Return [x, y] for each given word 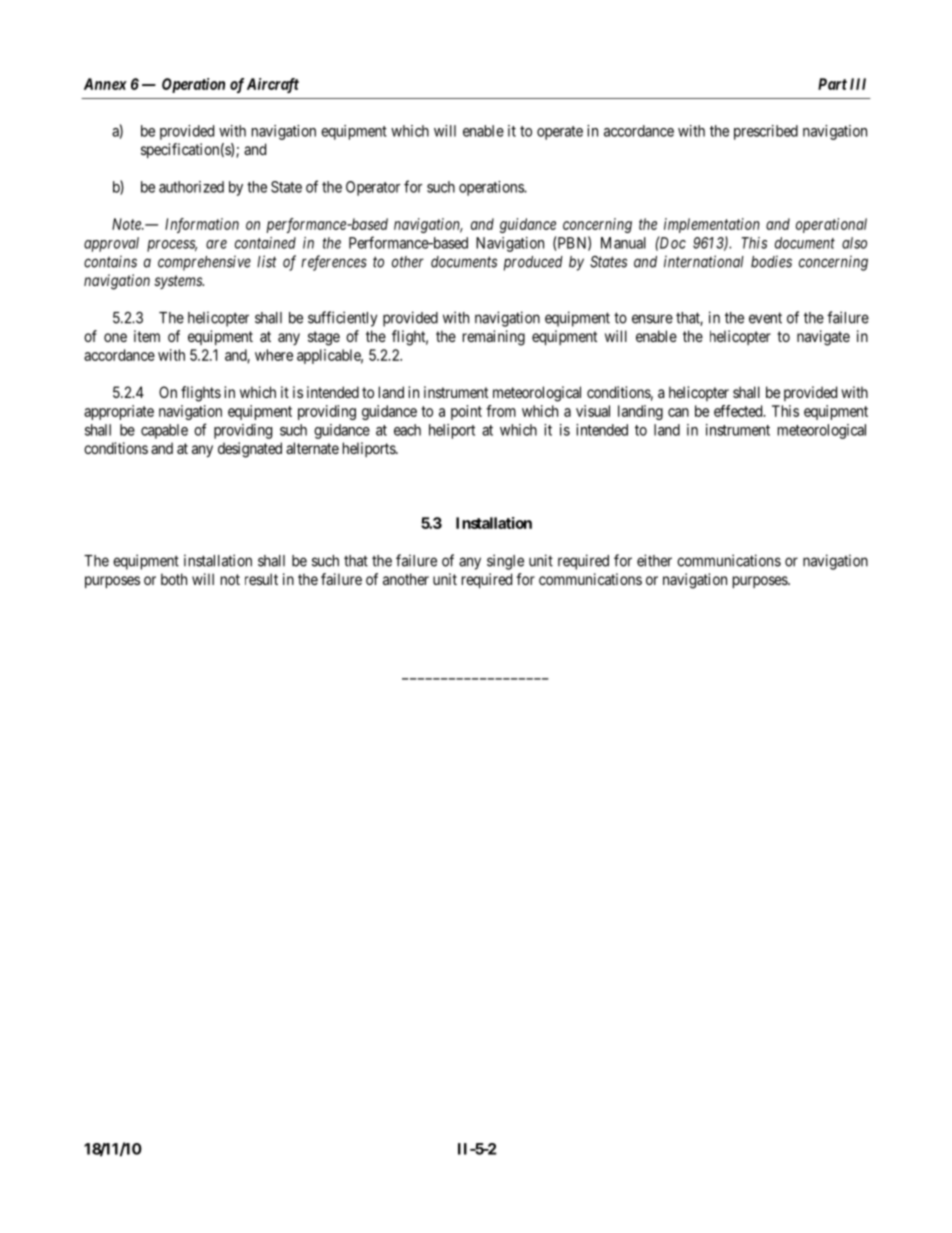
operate [560, 133]
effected [739, 411]
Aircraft [273, 85]
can [678, 412]
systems [179, 282]
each [407, 430]
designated [250, 450]
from [501, 411]
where [274, 355]
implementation [712, 225]
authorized [191, 187]
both [174, 579]
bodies [771, 261]
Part [832, 84]
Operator [373, 188]
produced [533, 263]
